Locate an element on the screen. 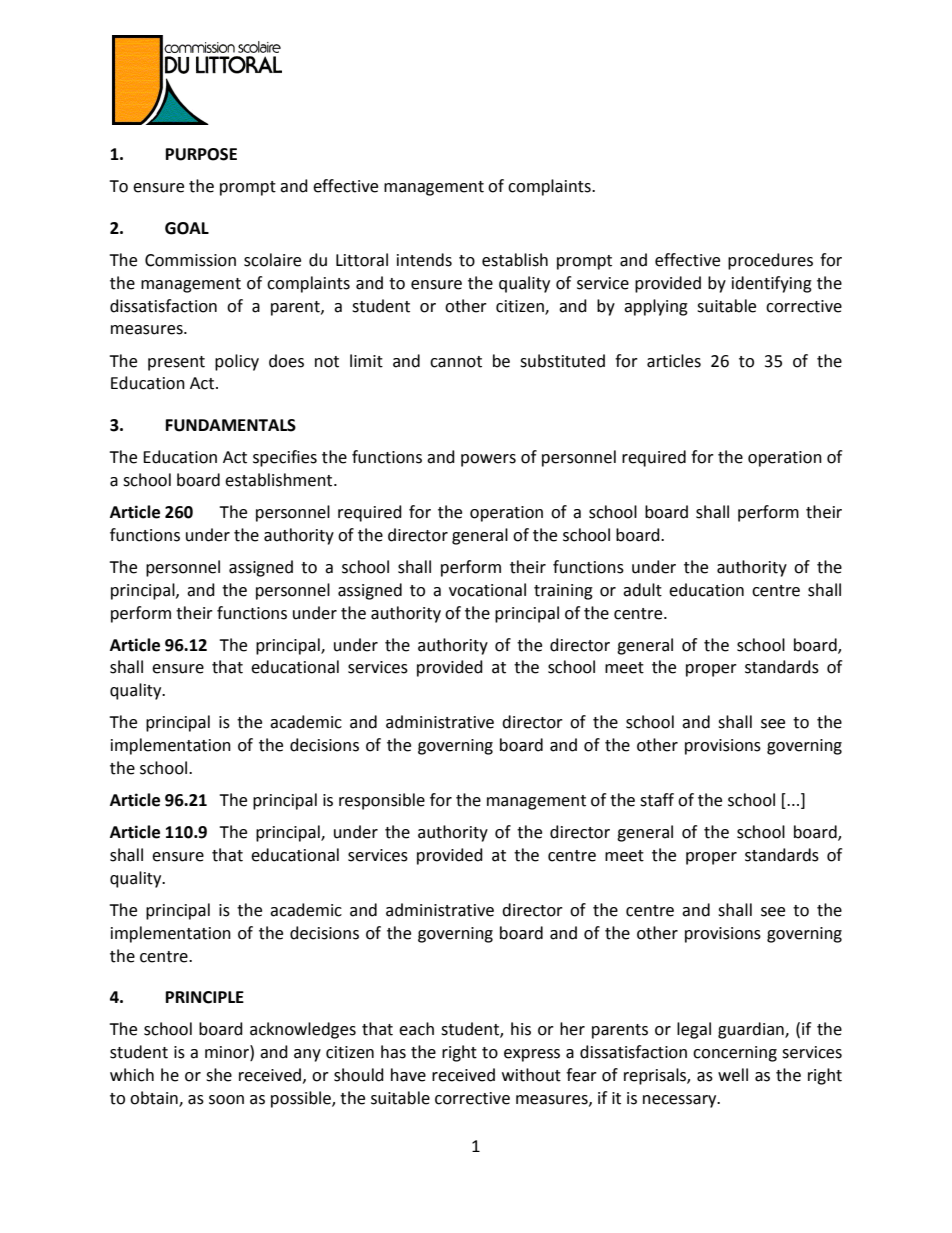 The image size is (952, 1233). specifies is located at coordinates (285, 458).
